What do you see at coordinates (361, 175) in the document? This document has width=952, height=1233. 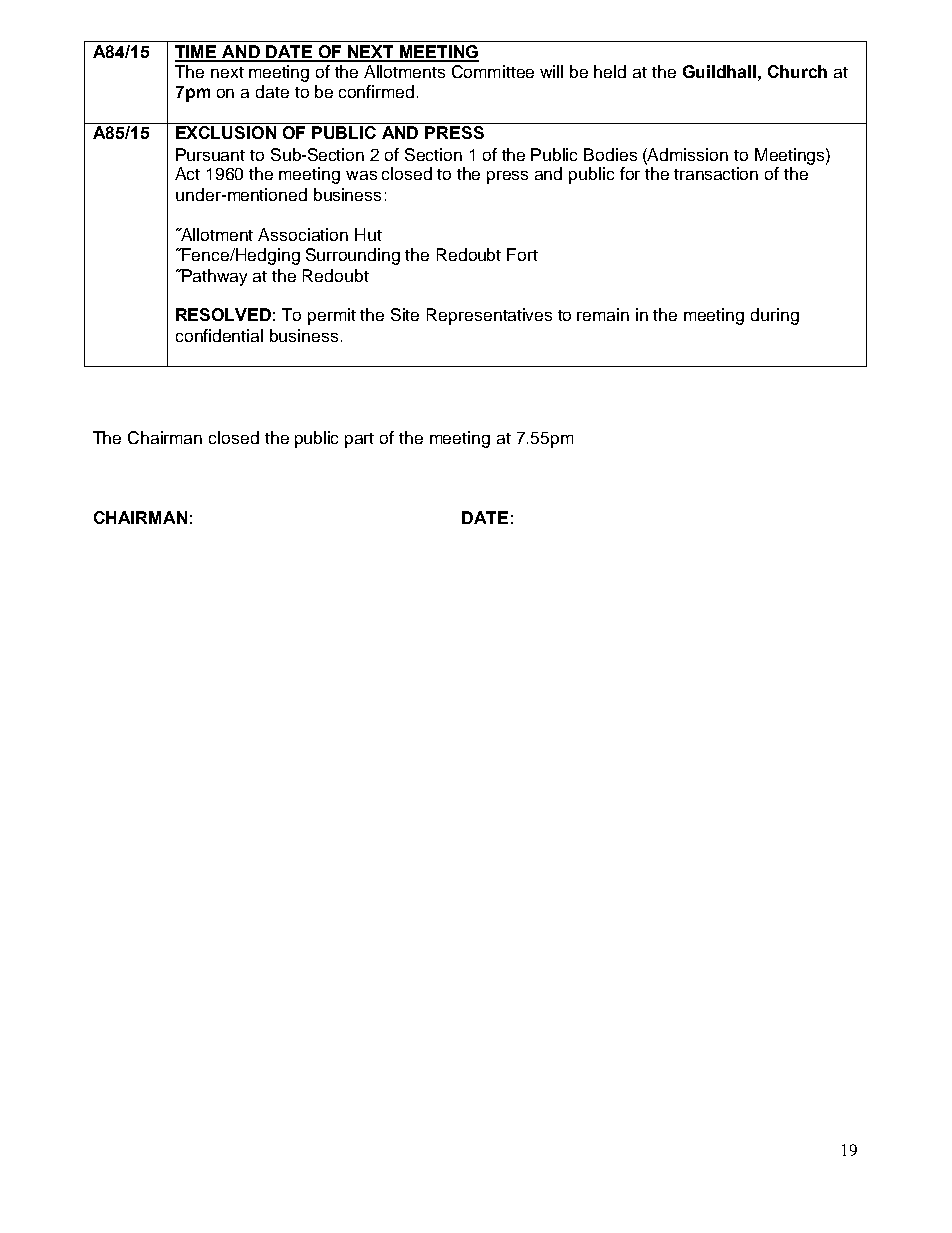 I see `was` at bounding box center [361, 175].
